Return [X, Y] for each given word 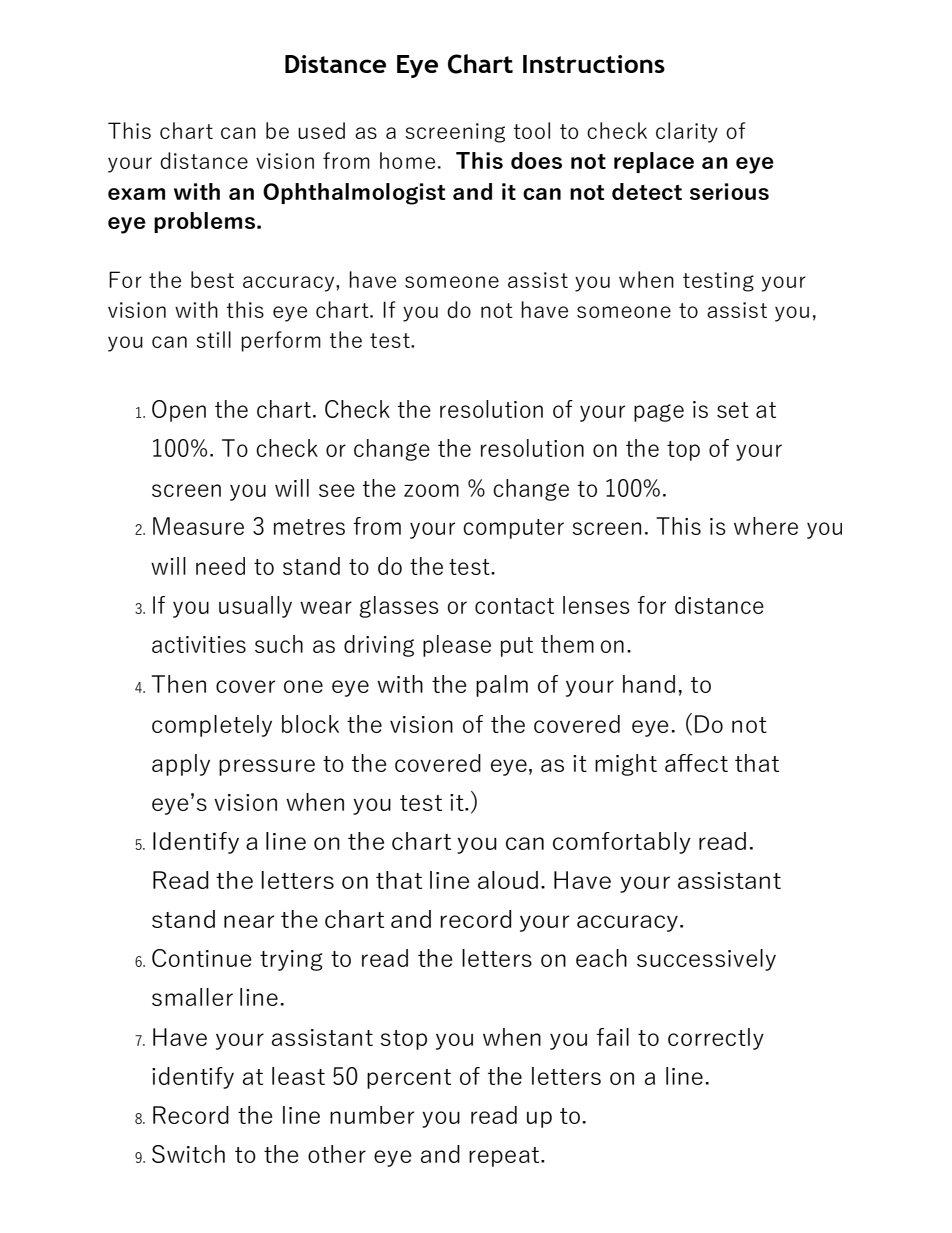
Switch [188, 1154]
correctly [716, 1039]
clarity [687, 132]
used [321, 130]
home [407, 160]
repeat [505, 1157]
